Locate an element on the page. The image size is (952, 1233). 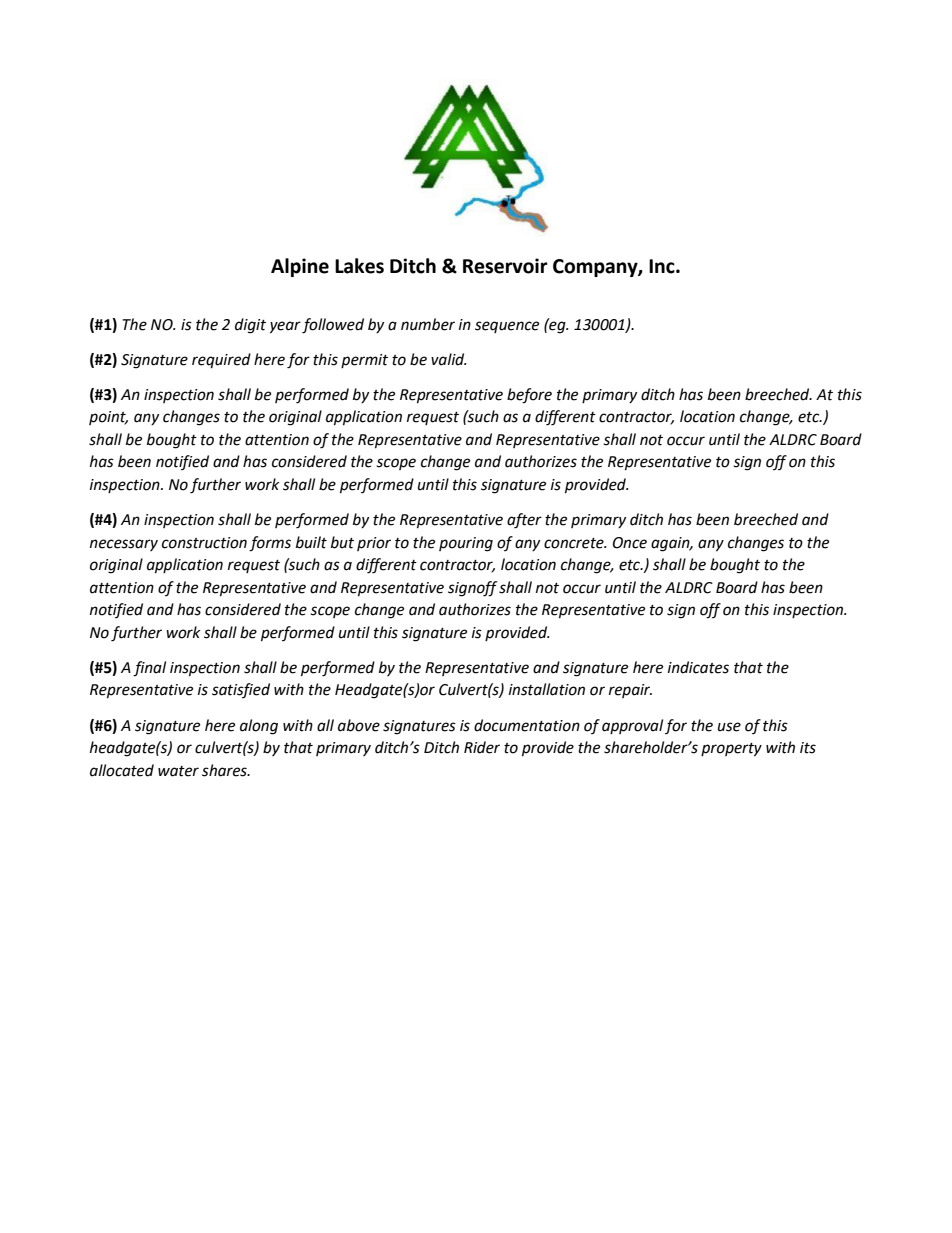
after is located at coordinates (524, 521).
